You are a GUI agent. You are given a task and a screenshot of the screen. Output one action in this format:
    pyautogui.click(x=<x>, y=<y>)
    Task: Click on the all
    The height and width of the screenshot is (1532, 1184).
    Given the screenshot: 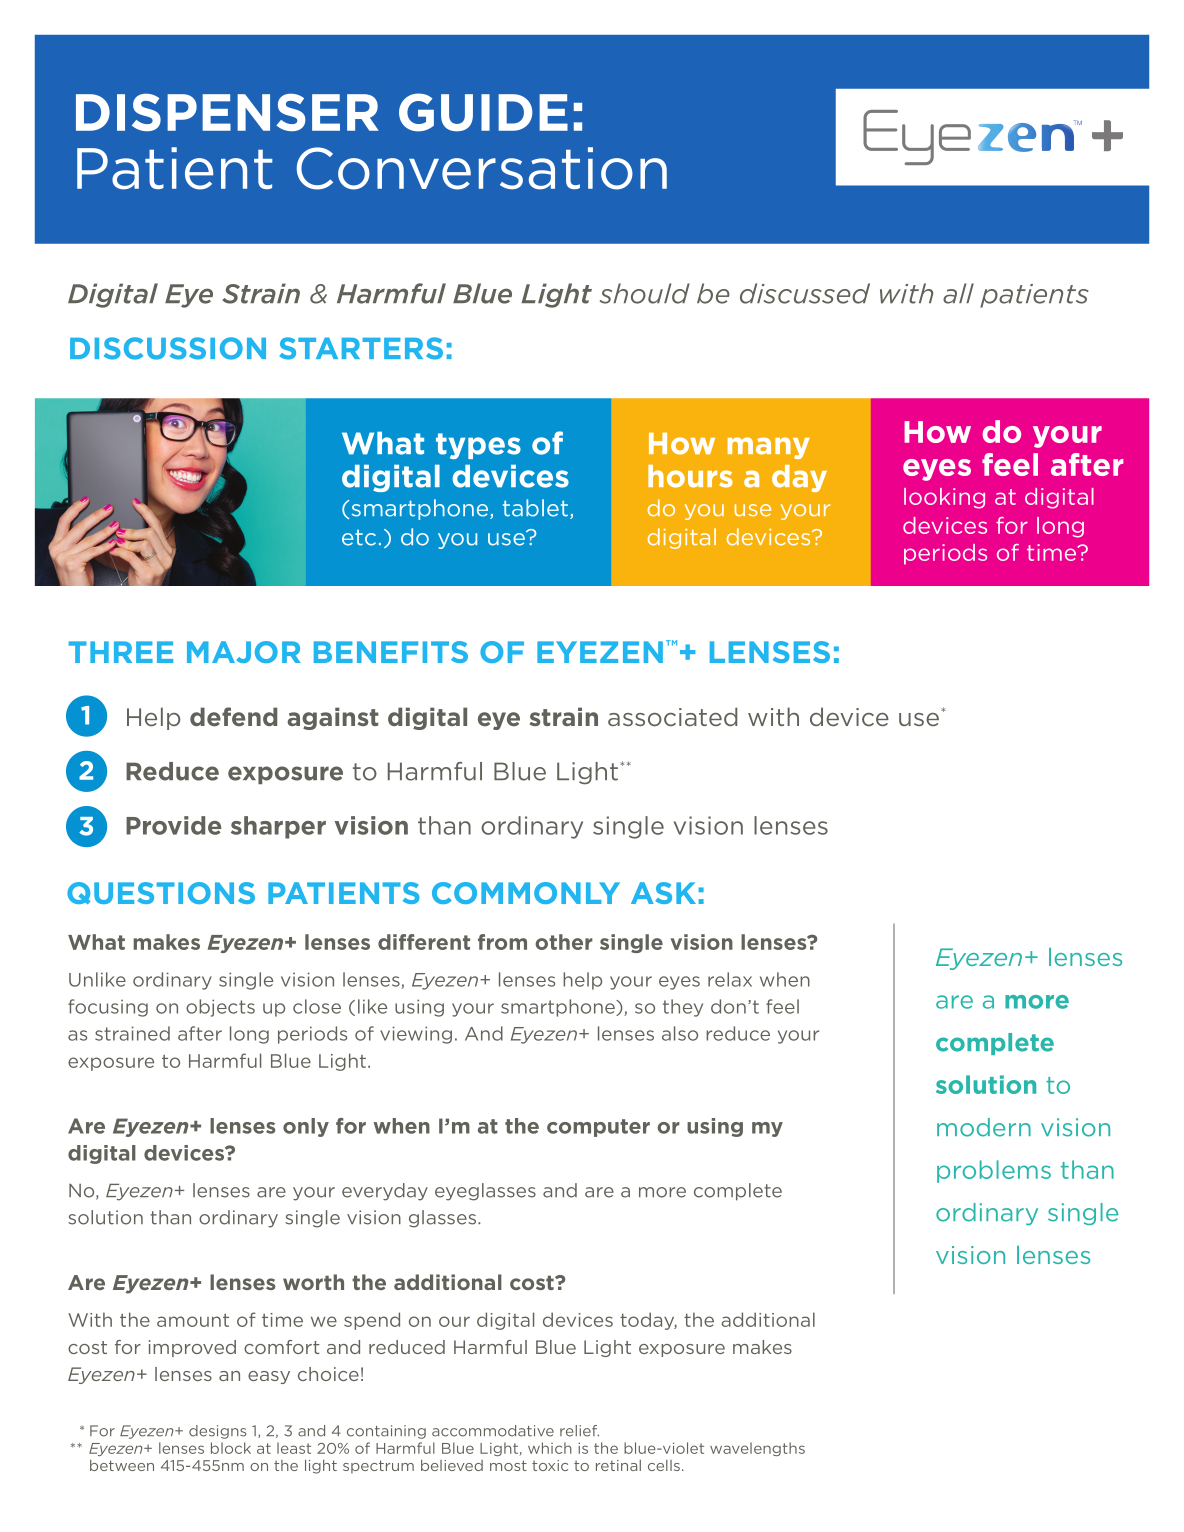 What is the action you would take?
    pyautogui.click(x=958, y=293)
